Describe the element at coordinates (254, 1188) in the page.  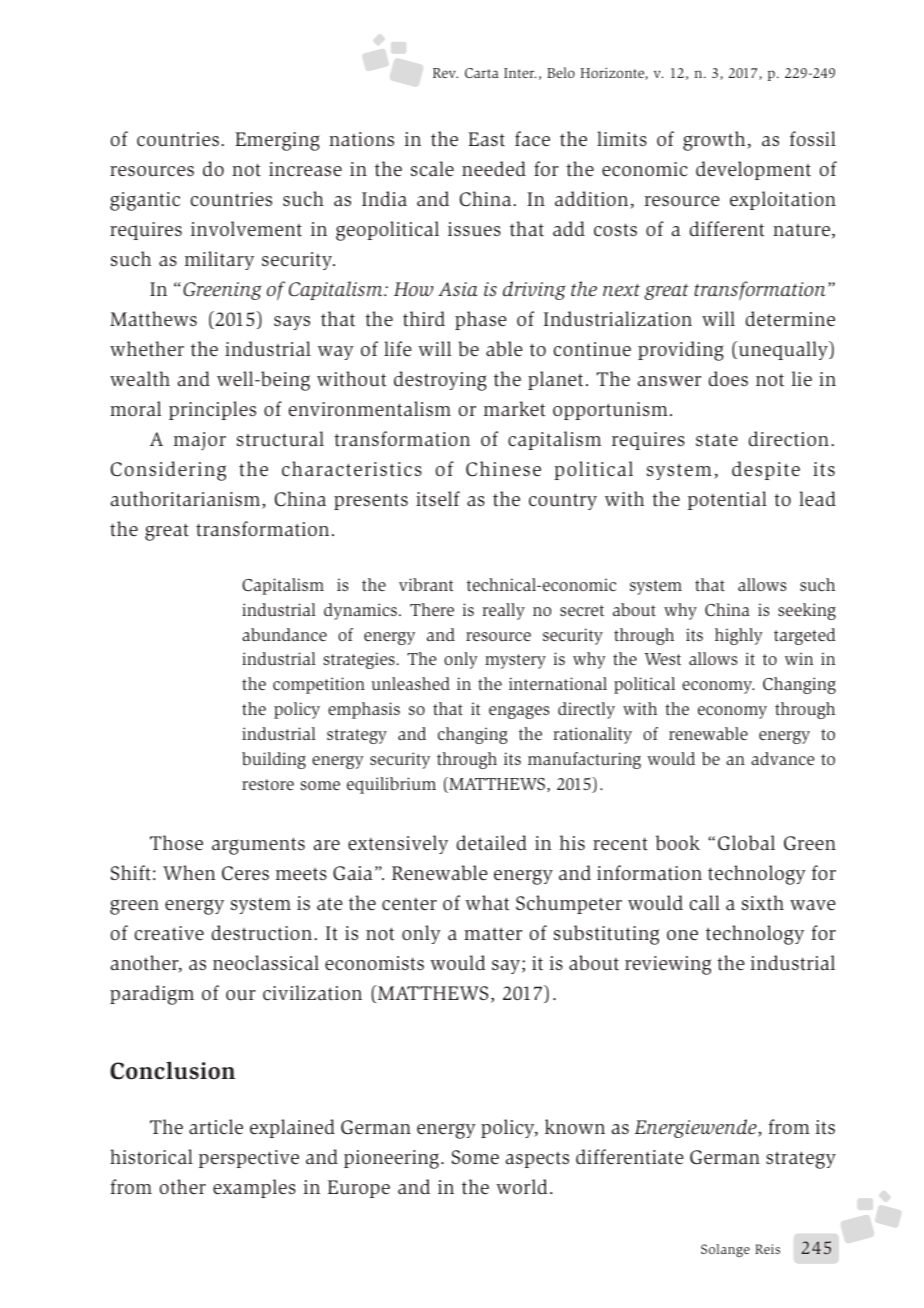
I see `examples` at that location.
